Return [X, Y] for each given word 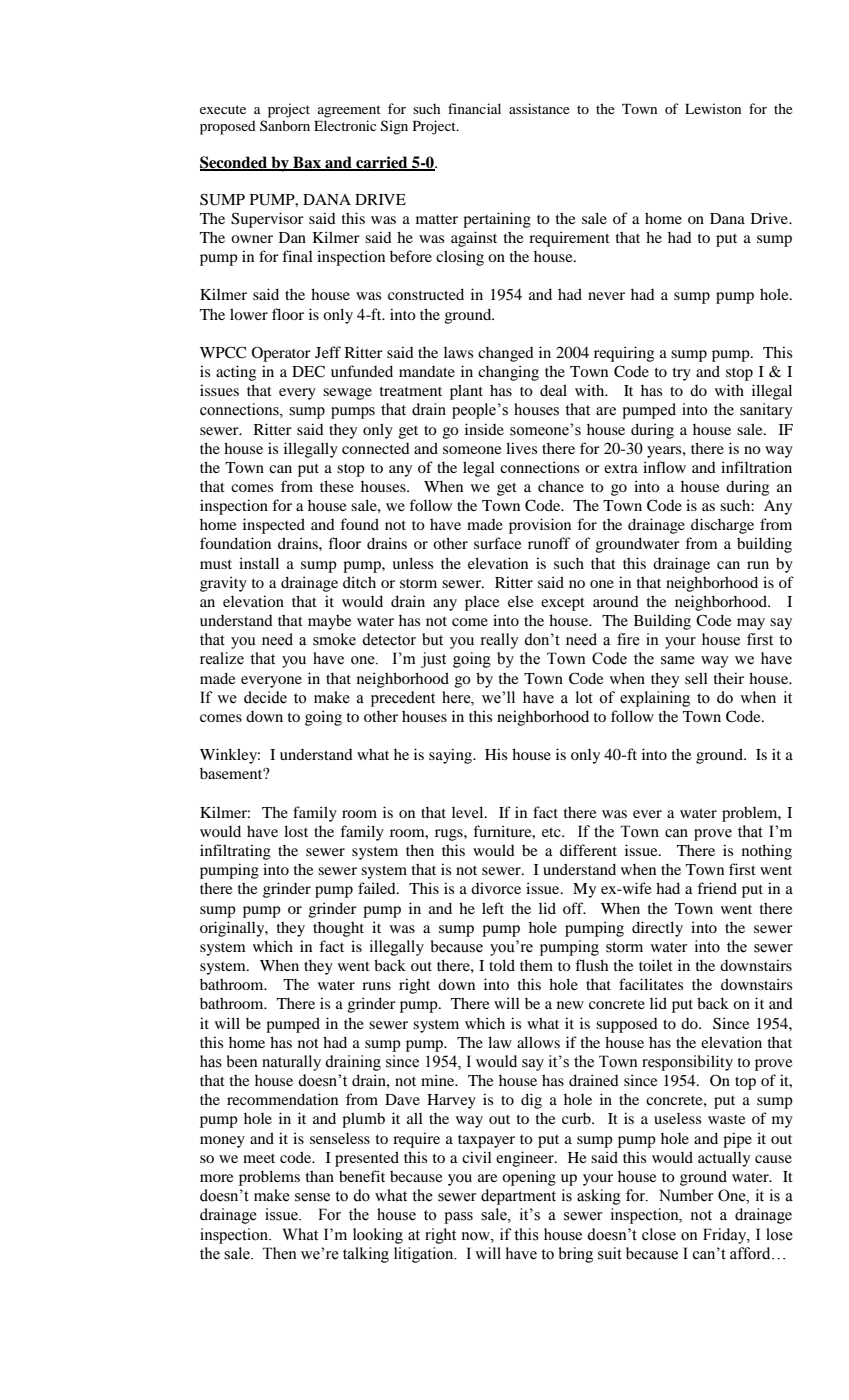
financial [474, 108]
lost [296, 831]
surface [497, 543]
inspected [274, 526]
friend [717, 888]
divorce [496, 888]
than [320, 1176]
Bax [307, 163]
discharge [722, 526]
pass [458, 1218]
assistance [539, 108]
